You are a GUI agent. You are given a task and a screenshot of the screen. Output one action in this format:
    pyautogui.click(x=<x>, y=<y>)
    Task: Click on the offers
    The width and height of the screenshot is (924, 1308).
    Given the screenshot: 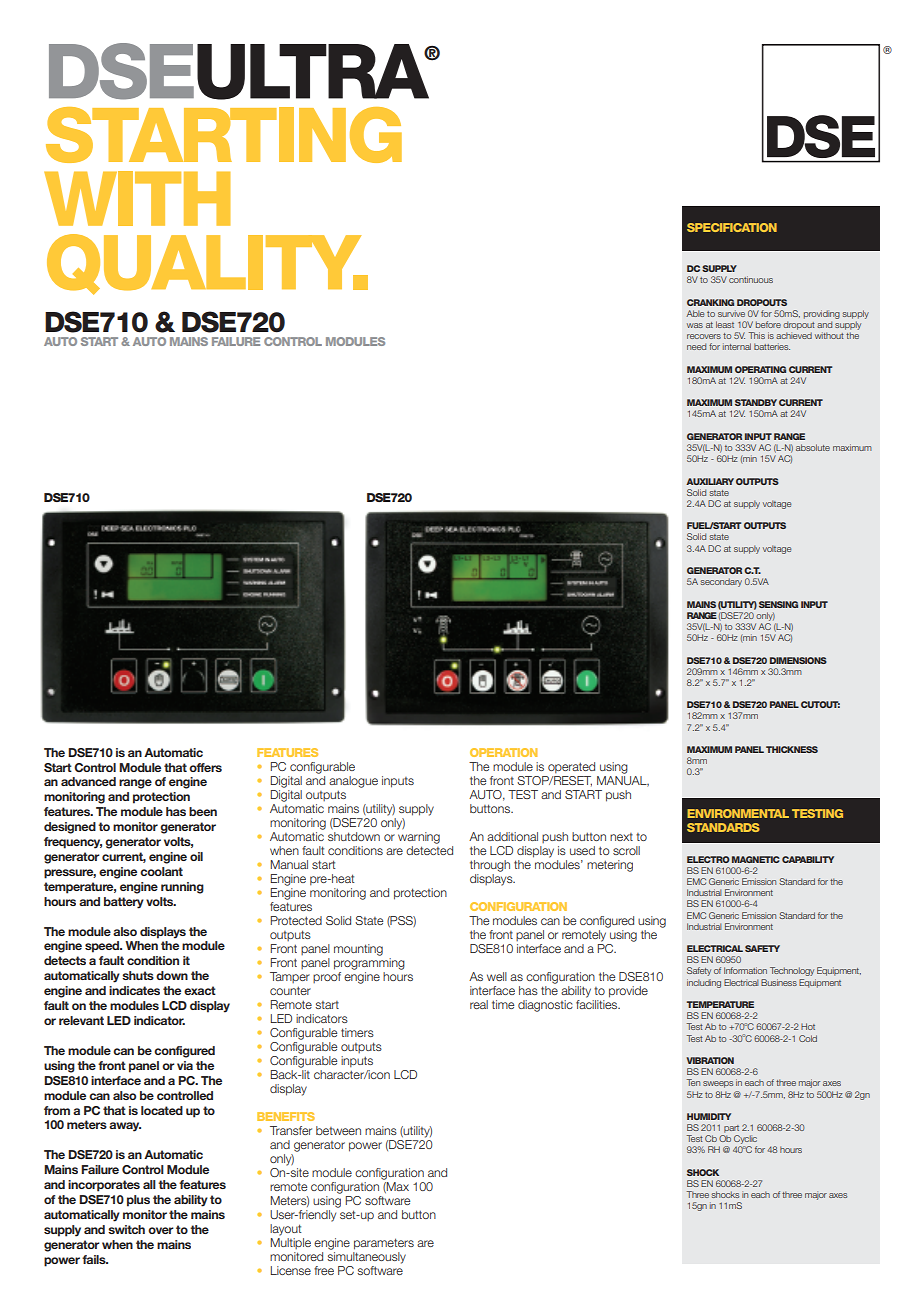 What is the action you would take?
    pyautogui.click(x=205, y=767)
